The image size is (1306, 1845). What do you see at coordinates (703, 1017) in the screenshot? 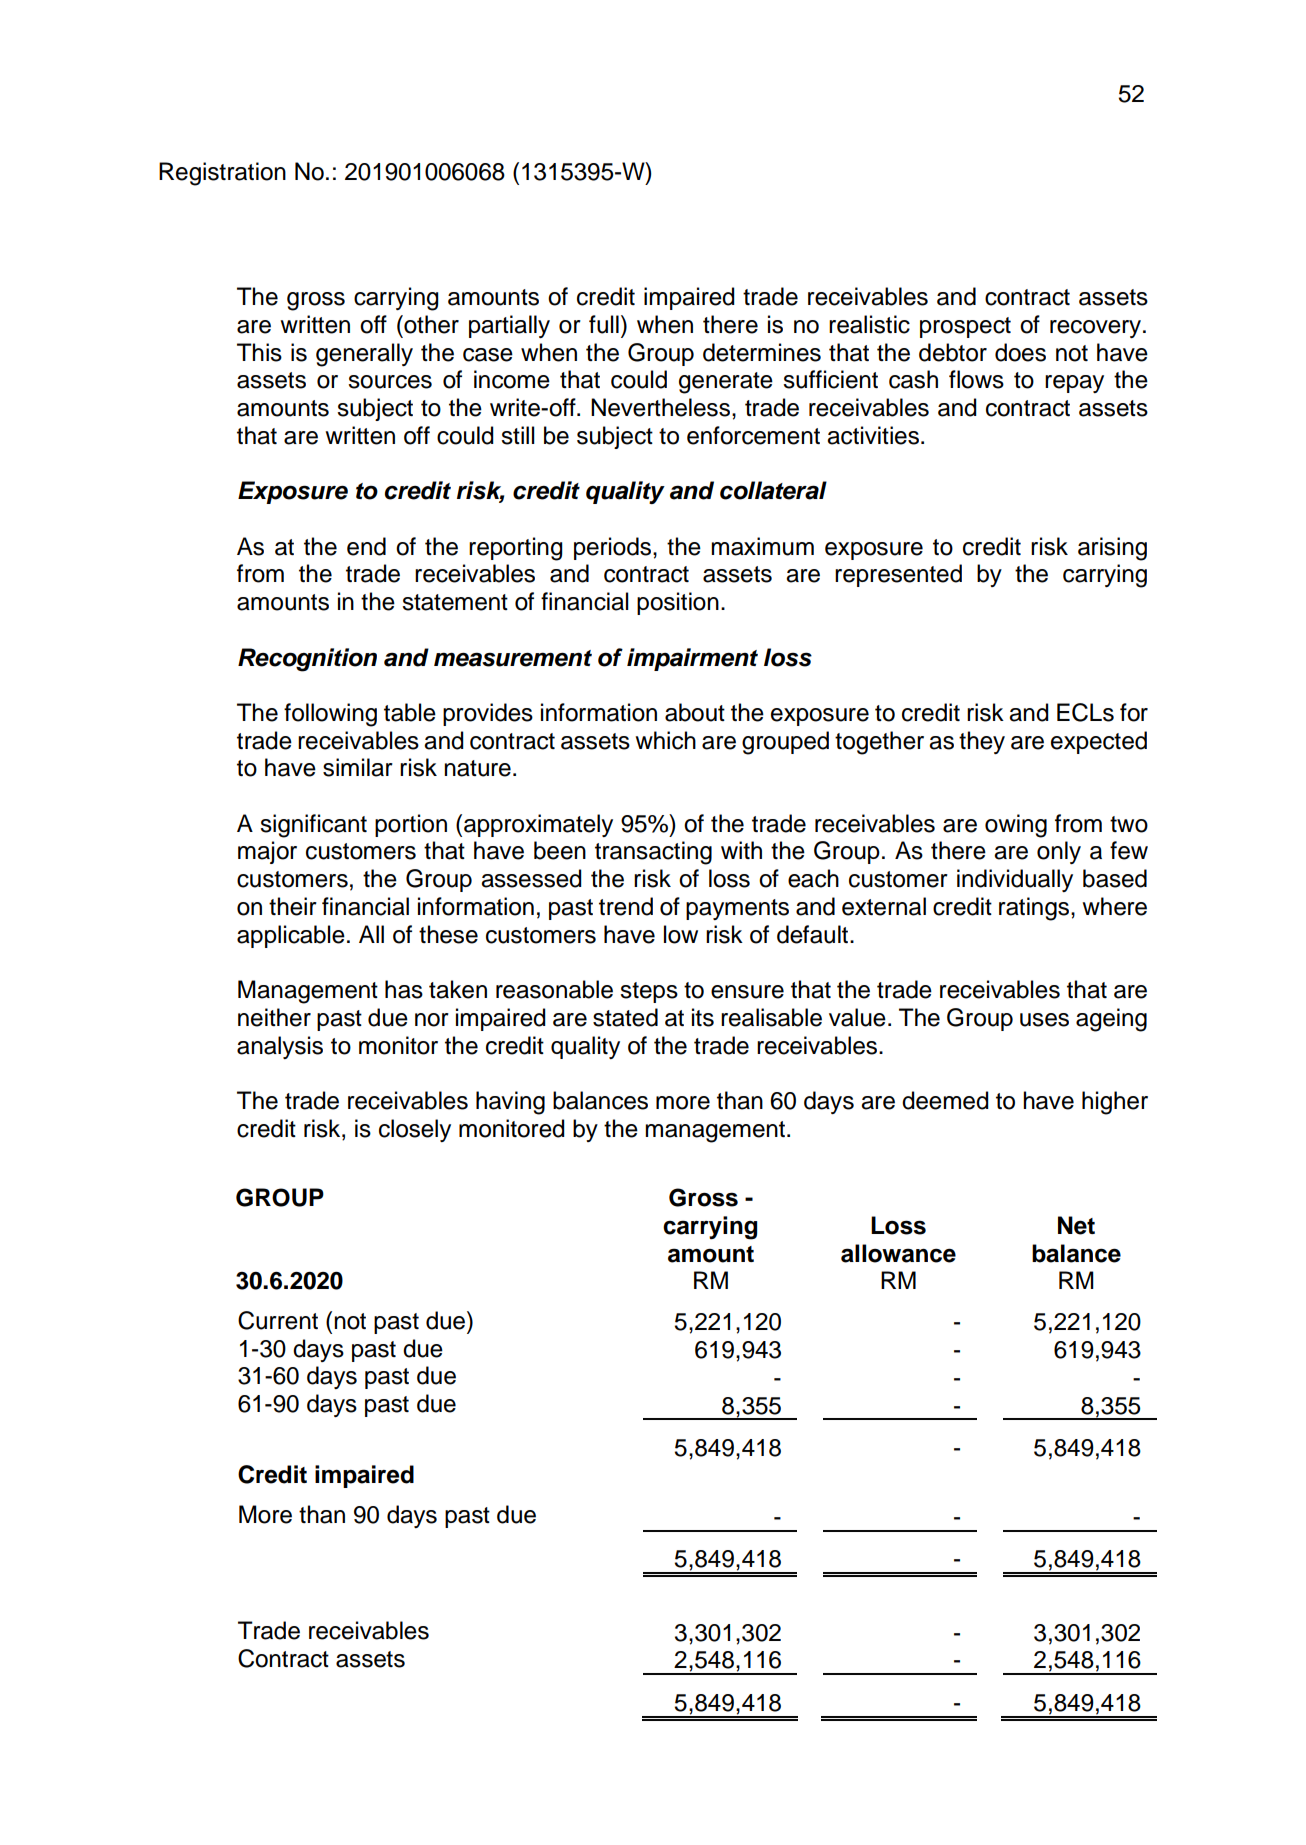
I see `its` at bounding box center [703, 1017].
